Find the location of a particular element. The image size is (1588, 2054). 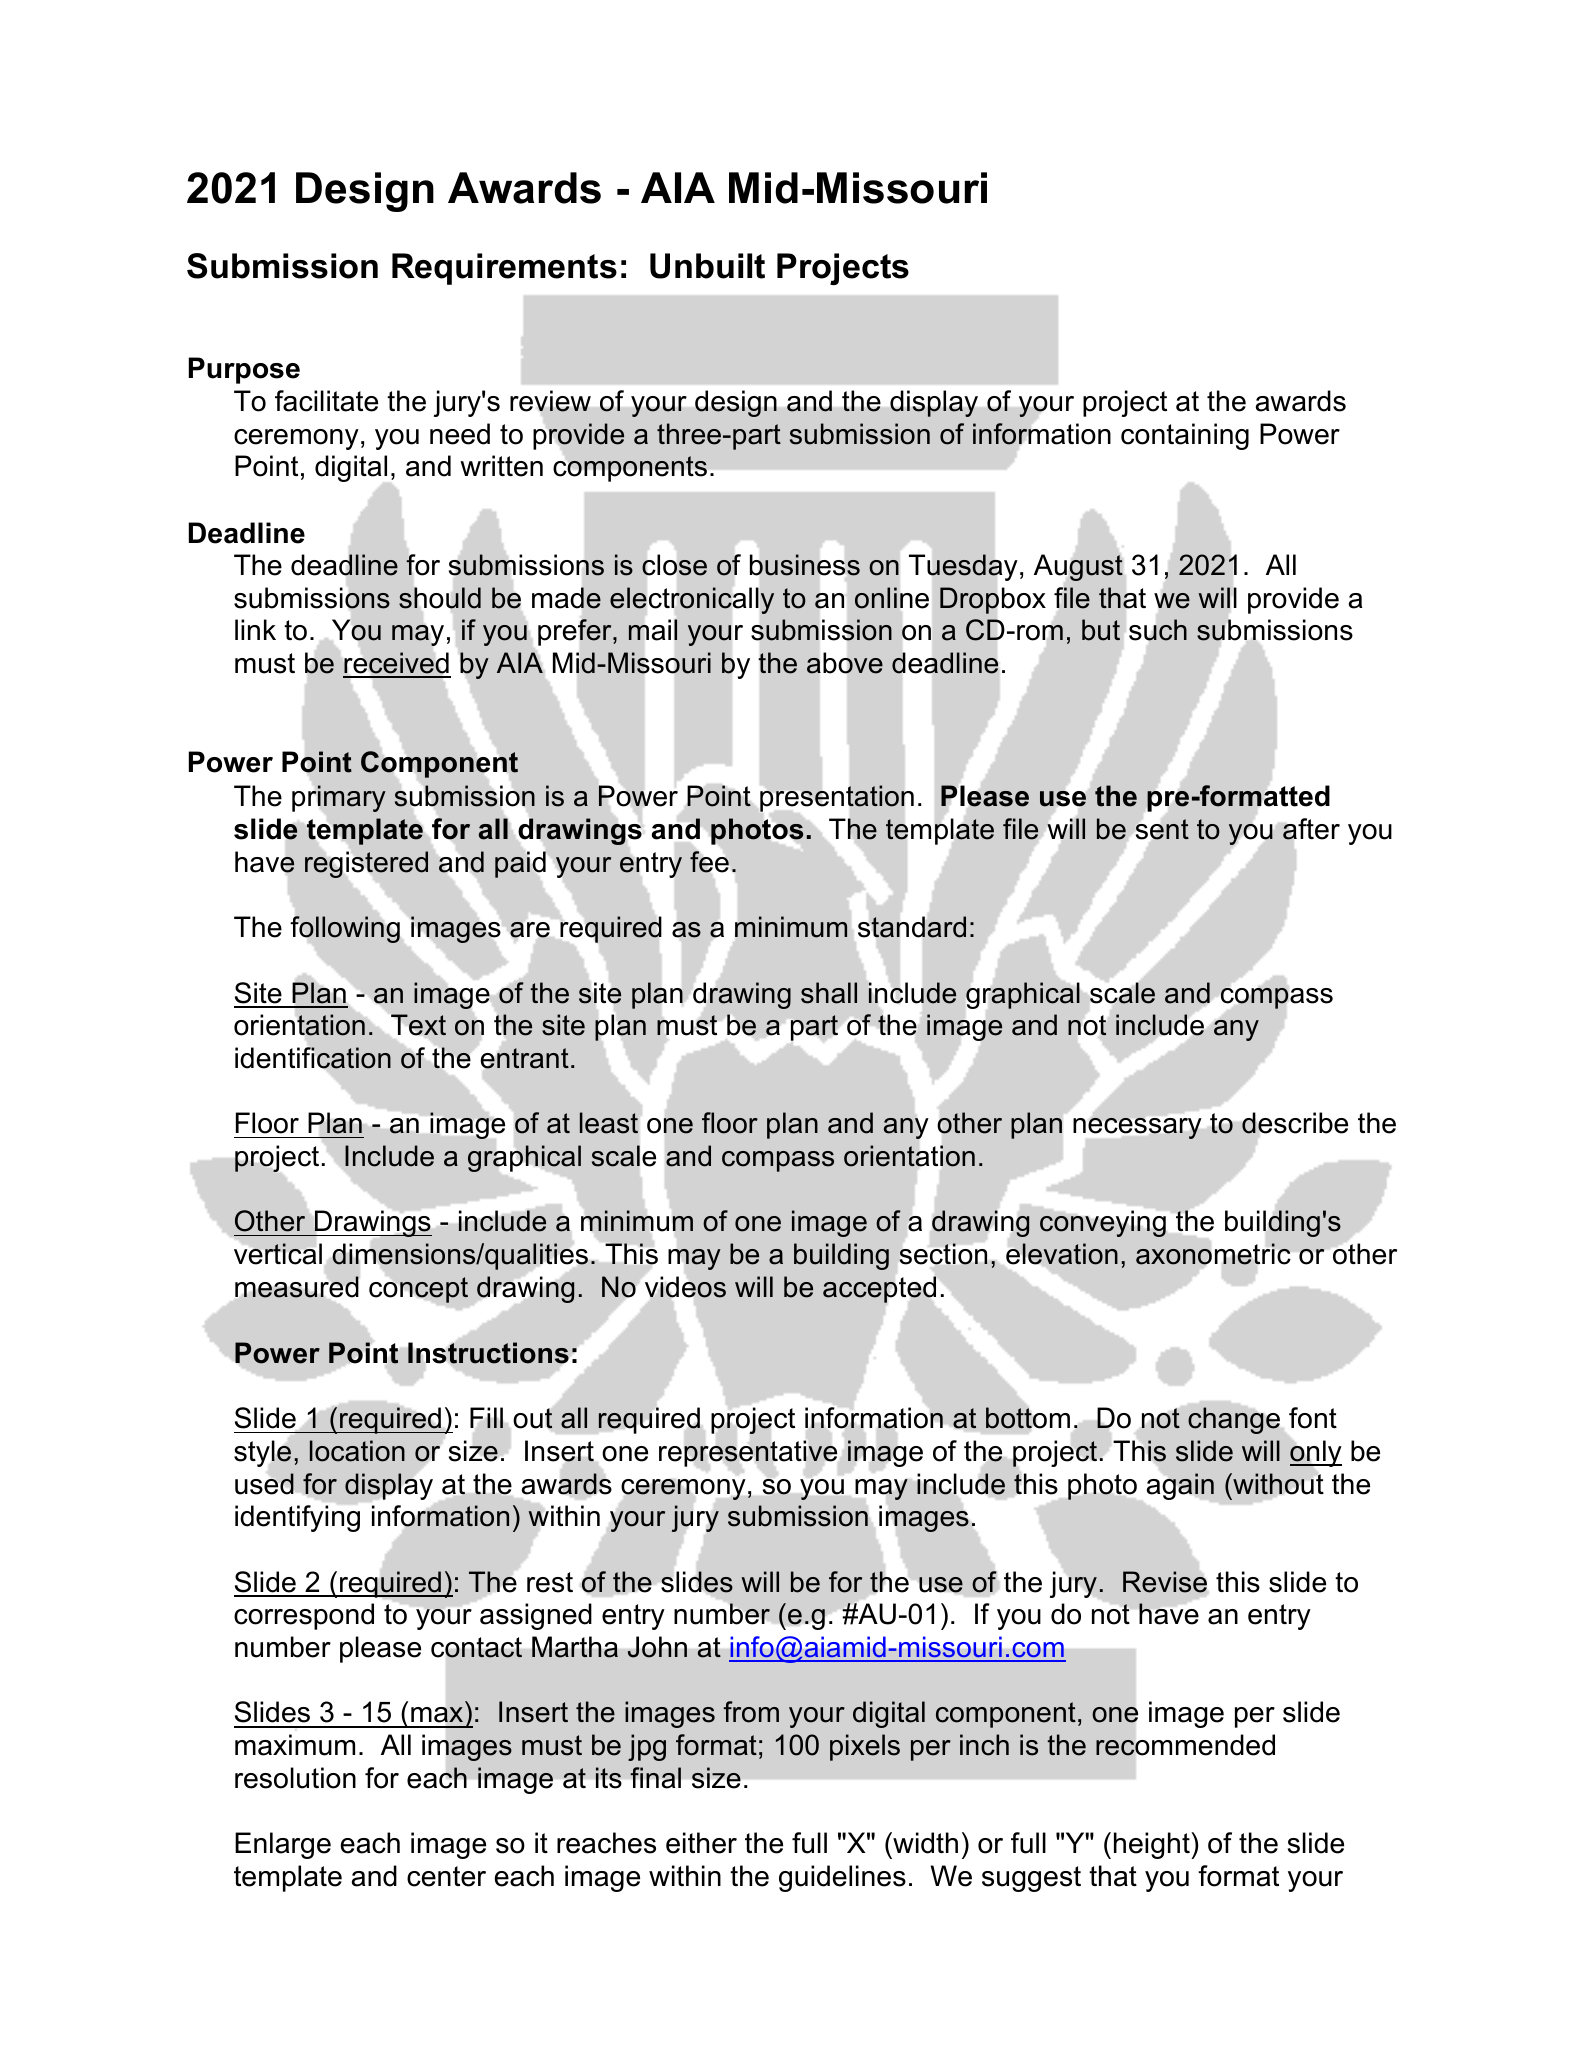

Enlarge is located at coordinates (283, 1845).
